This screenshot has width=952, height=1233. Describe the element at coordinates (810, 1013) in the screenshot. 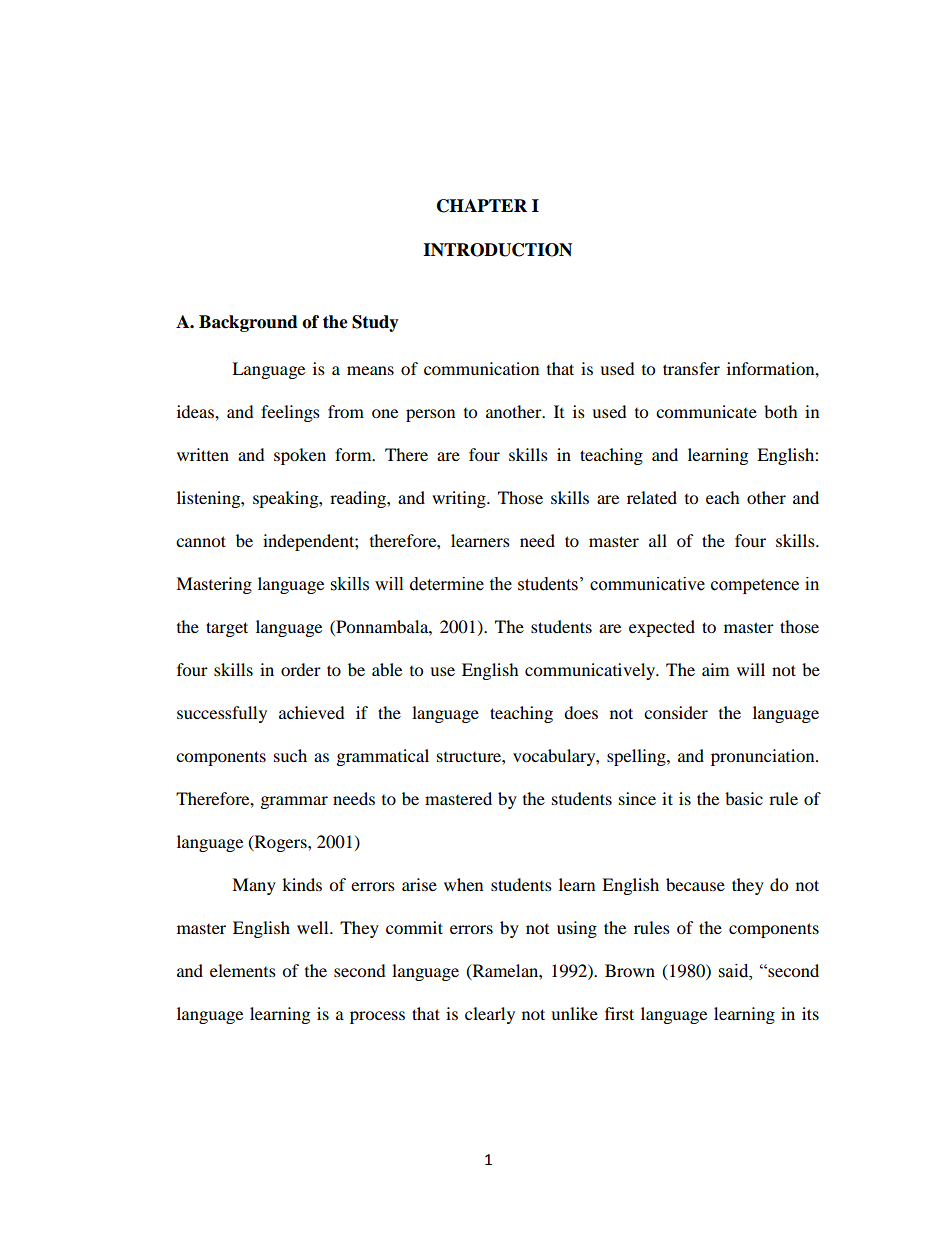

I see `its` at that location.
